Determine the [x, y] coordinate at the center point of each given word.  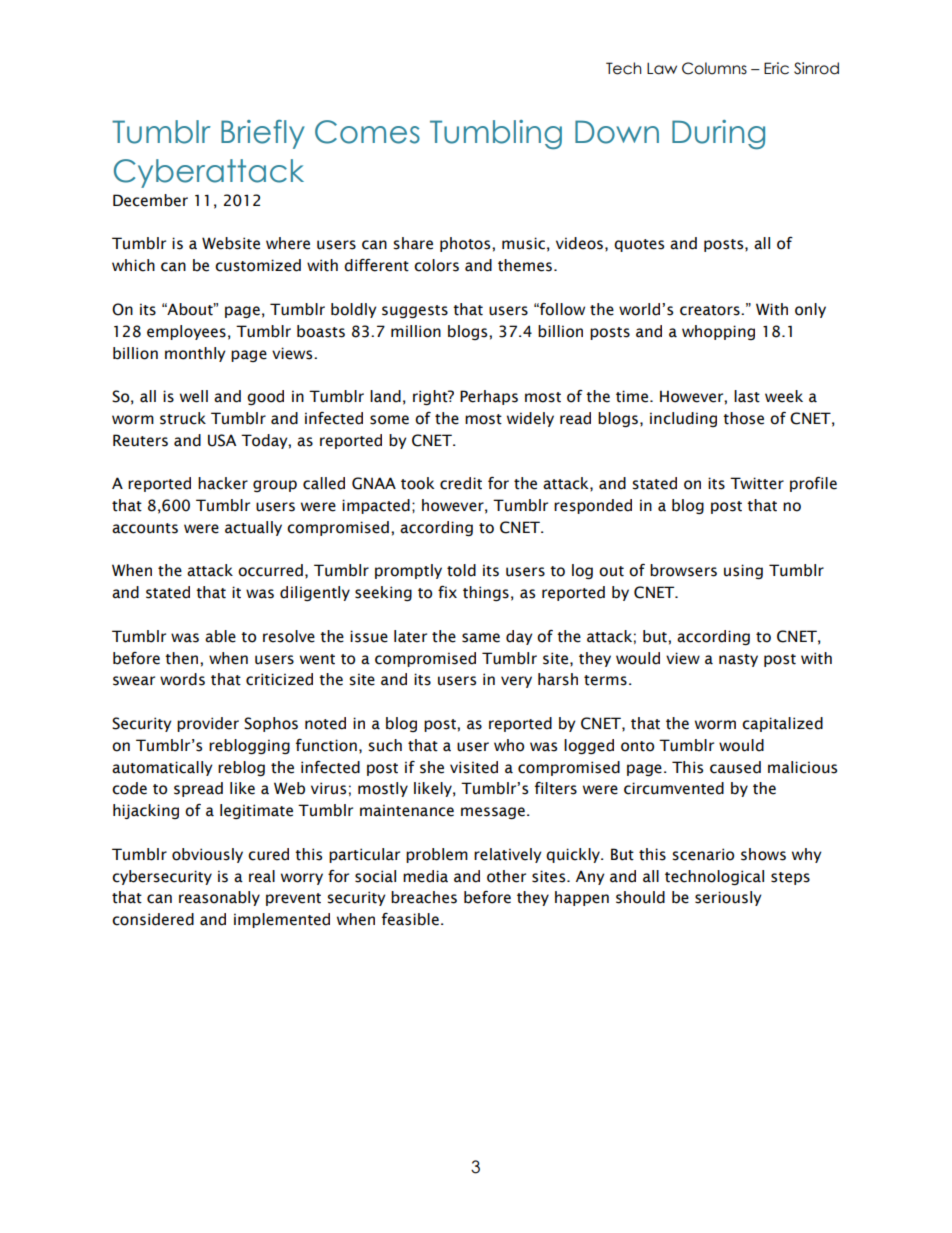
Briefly [263, 134]
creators [711, 310]
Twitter [757, 483]
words [182, 679]
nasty [738, 660]
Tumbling [496, 134]
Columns [714, 68]
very [516, 682]
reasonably [219, 898]
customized [258, 265]
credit [461, 483]
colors [436, 265]
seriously [728, 898]
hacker [223, 483]
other [506, 876]
